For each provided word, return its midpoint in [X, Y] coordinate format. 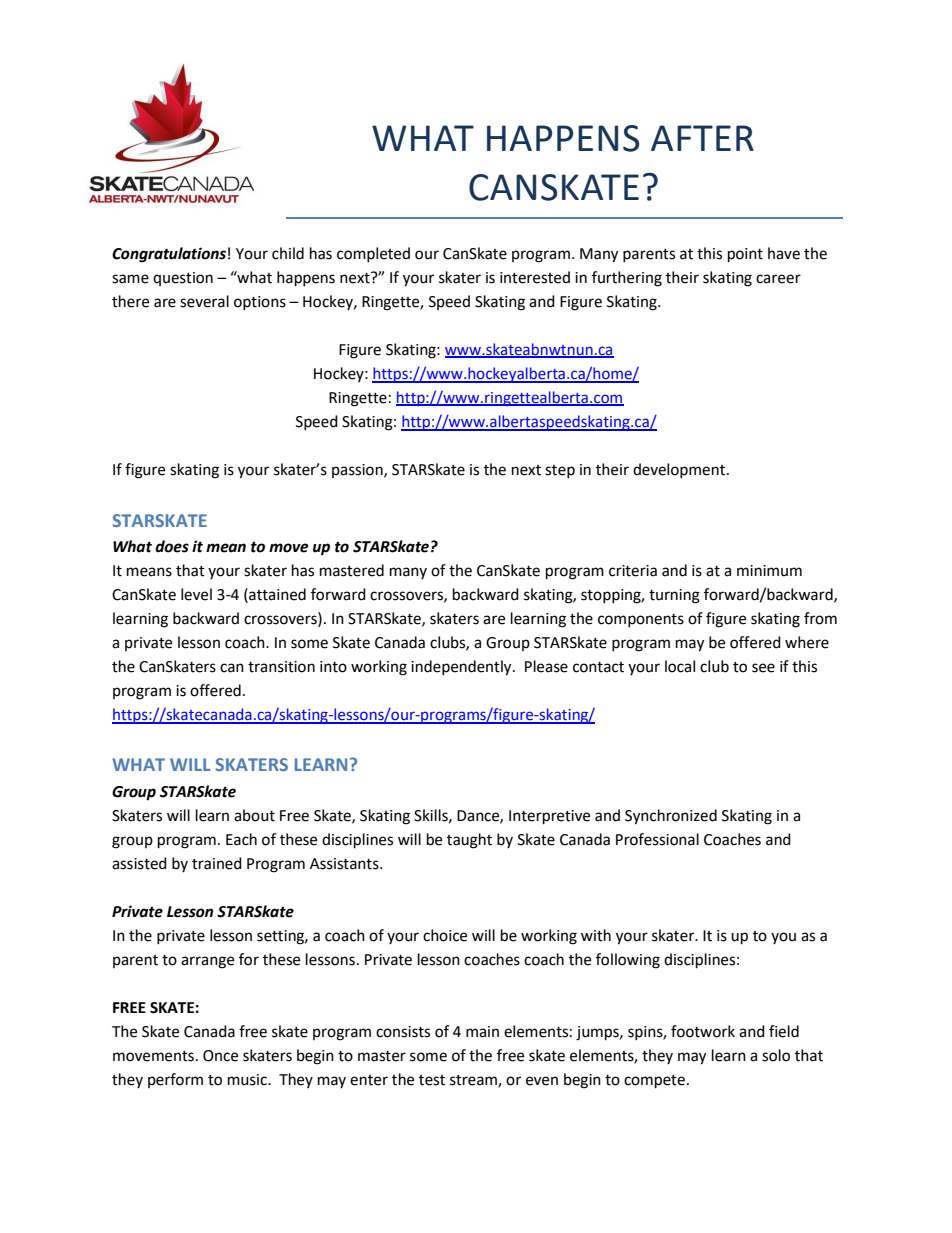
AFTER [702, 138]
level [196, 594]
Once [220, 1056]
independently [462, 668]
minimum [769, 571]
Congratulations [169, 255]
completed [373, 254]
